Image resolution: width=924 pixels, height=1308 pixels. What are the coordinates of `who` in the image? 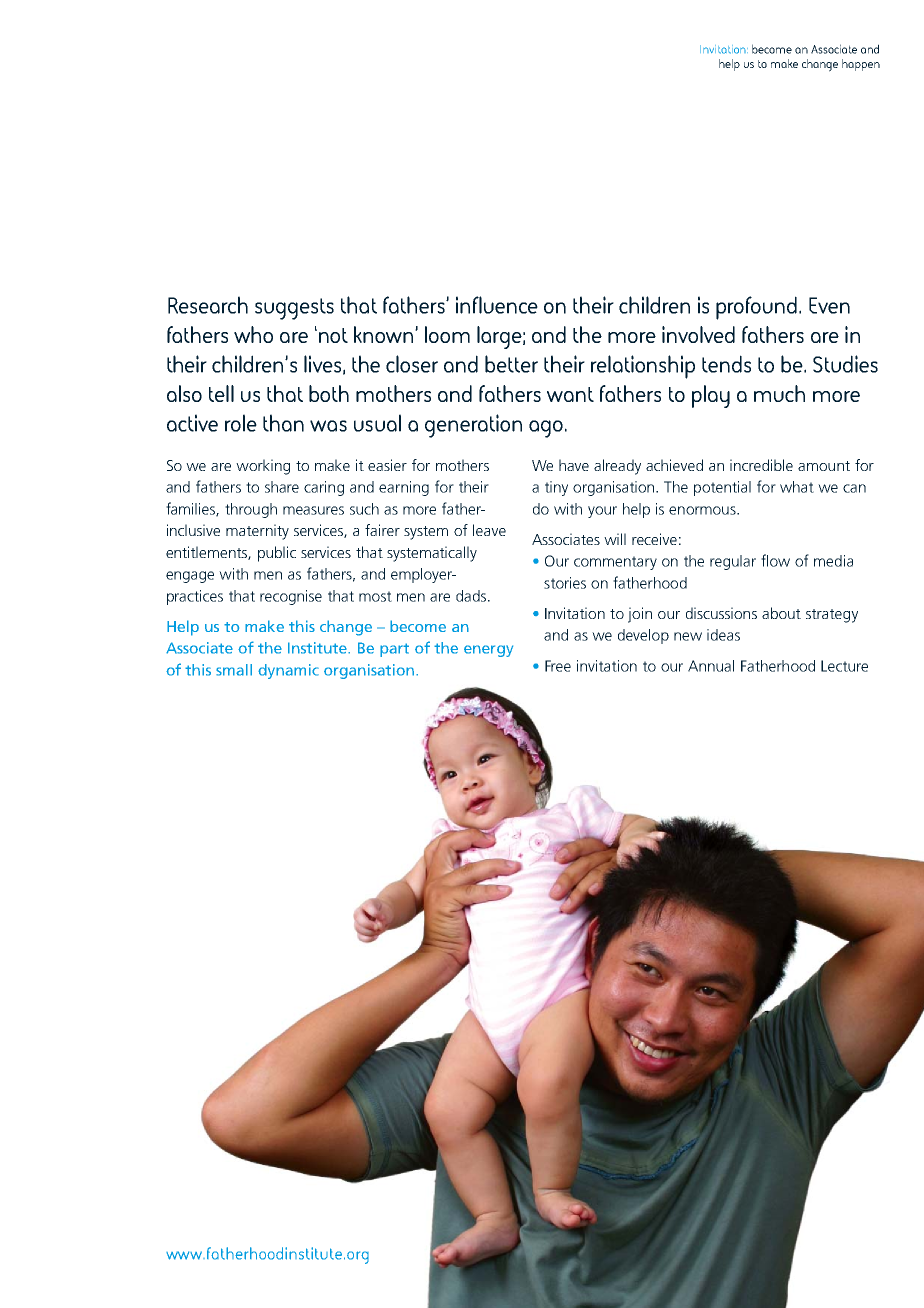 It's located at (253, 334).
